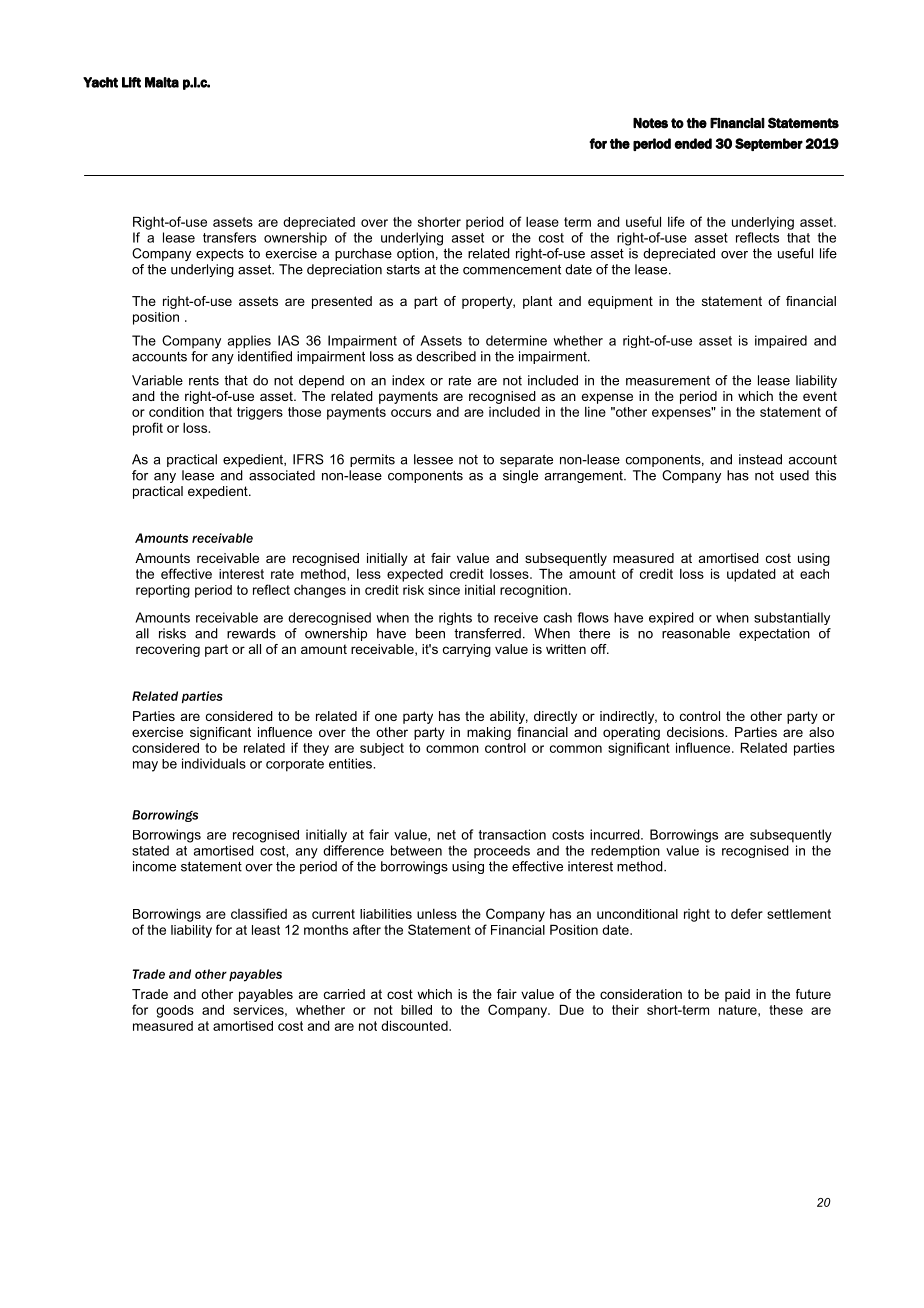  What do you see at coordinates (162, 82) in the document?
I see `Malta` at bounding box center [162, 82].
